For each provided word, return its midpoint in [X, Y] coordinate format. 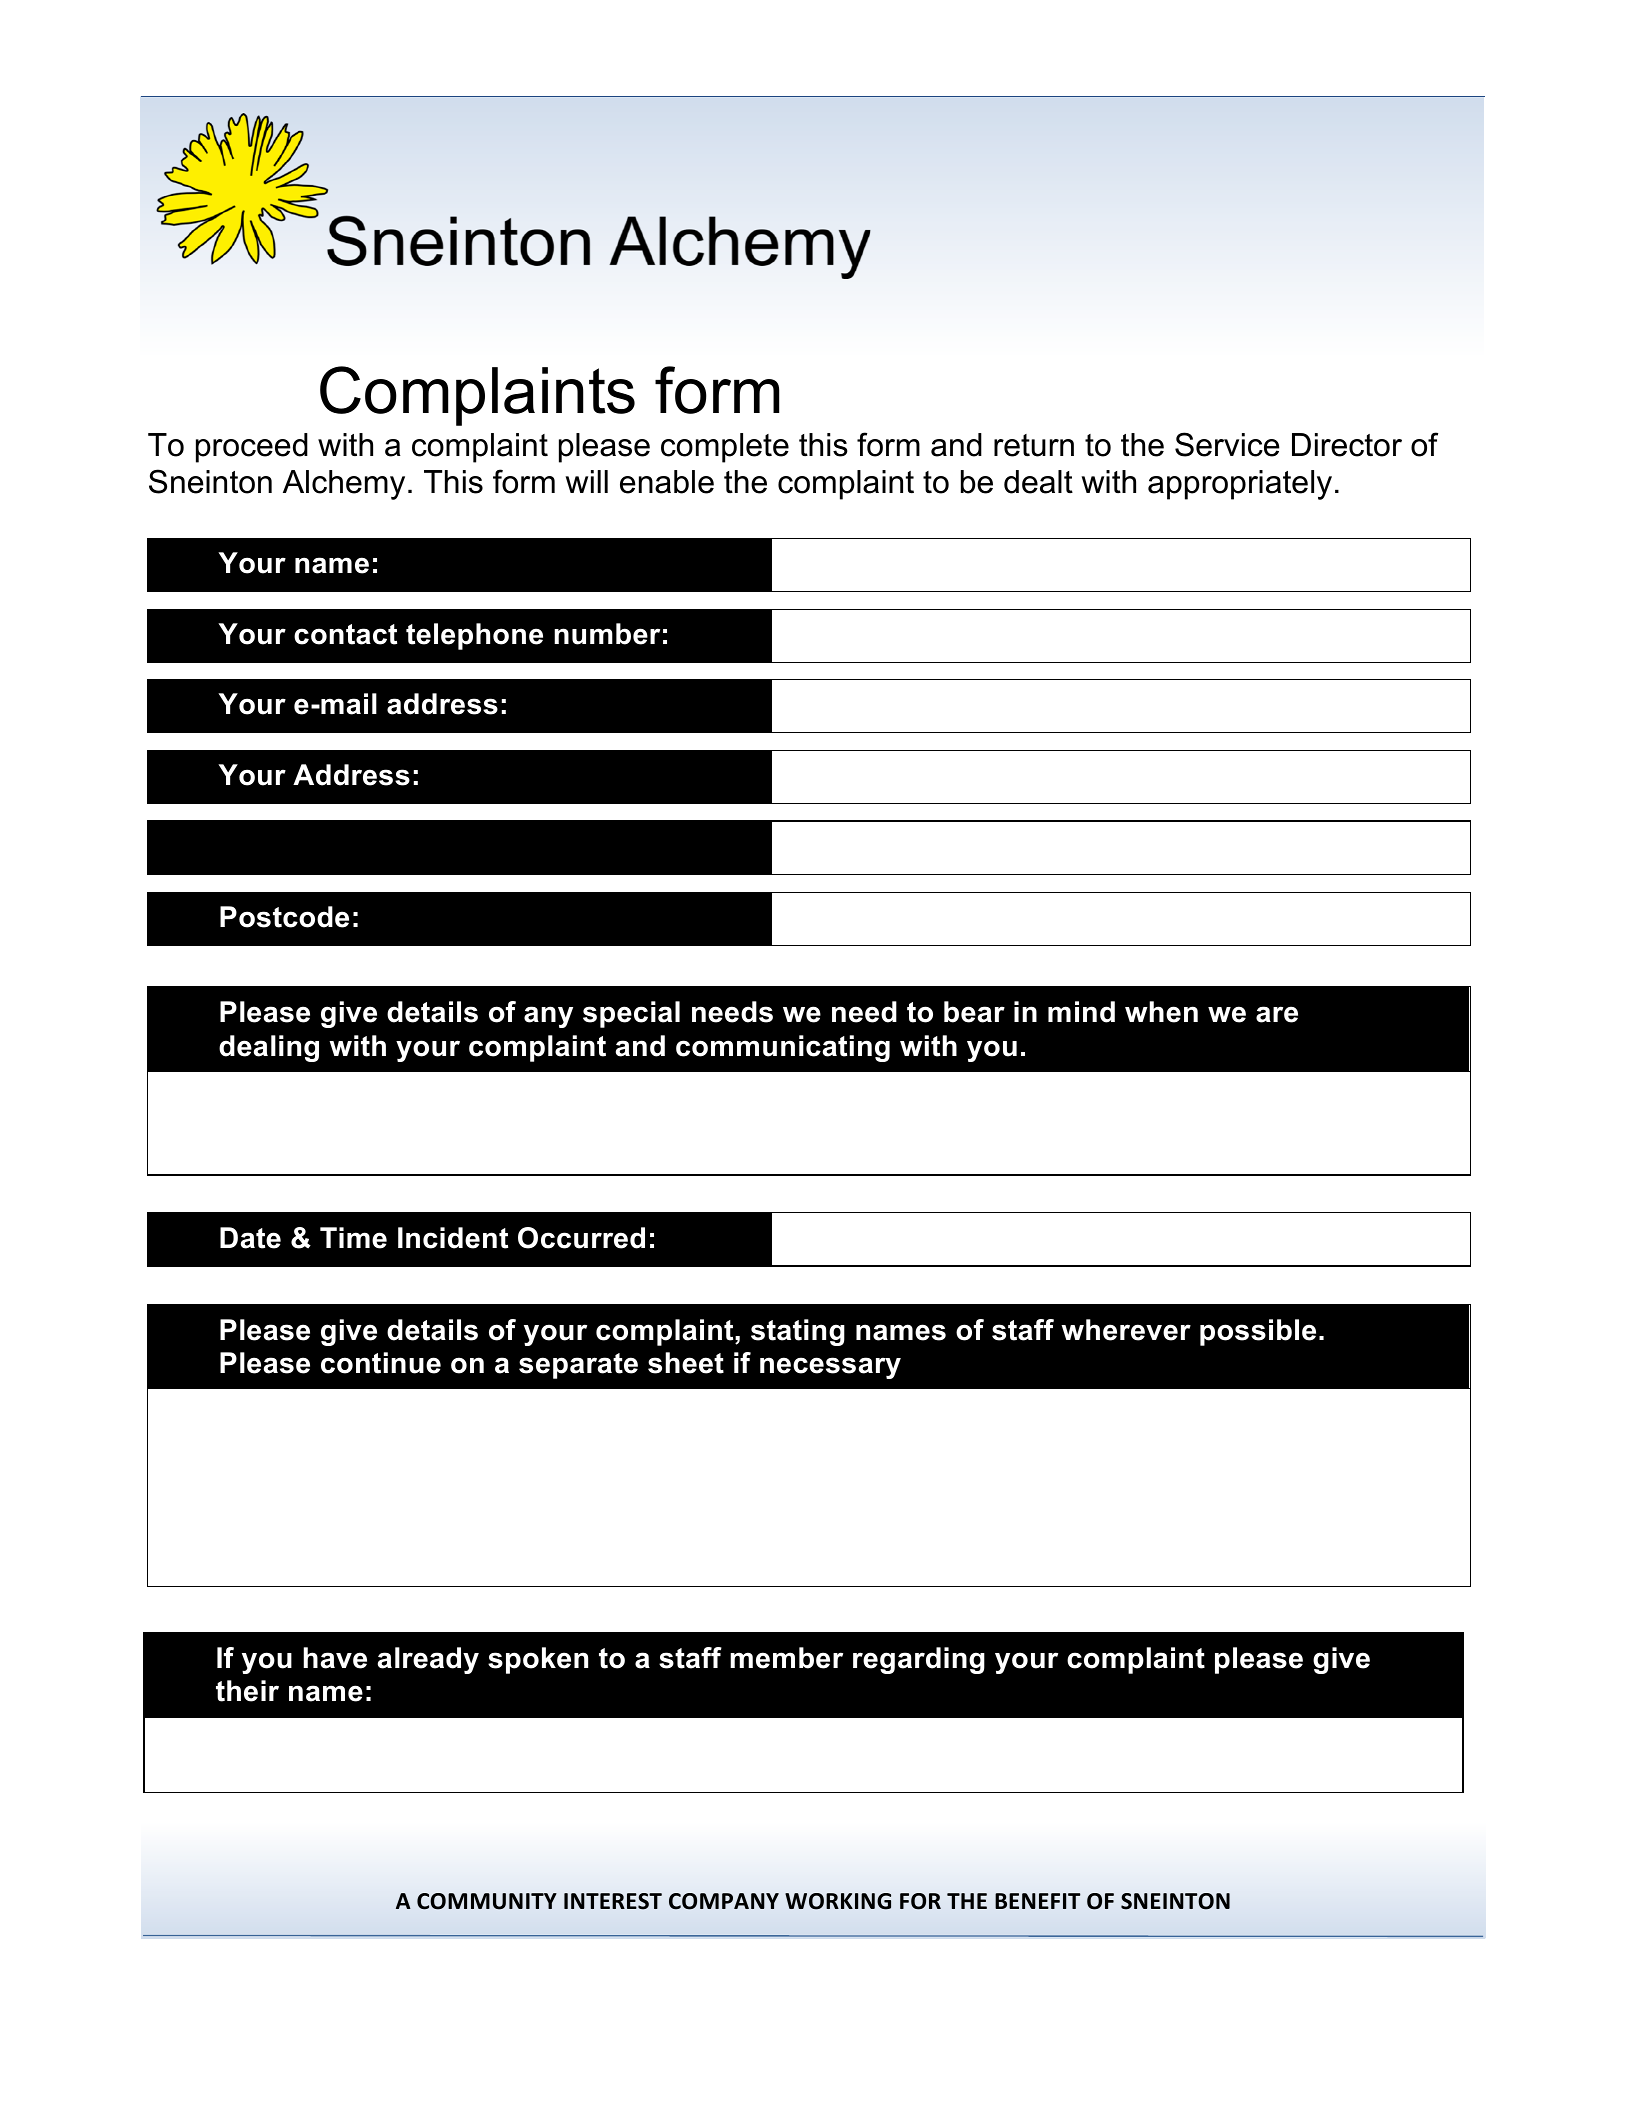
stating [798, 1332]
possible [1258, 1332]
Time [353, 1238]
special [631, 1014]
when [1161, 1012]
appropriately [1240, 485]
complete [725, 448]
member [786, 1658]
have [335, 1658]
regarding [919, 1660]
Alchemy [344, 485]
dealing [269, 1048]
